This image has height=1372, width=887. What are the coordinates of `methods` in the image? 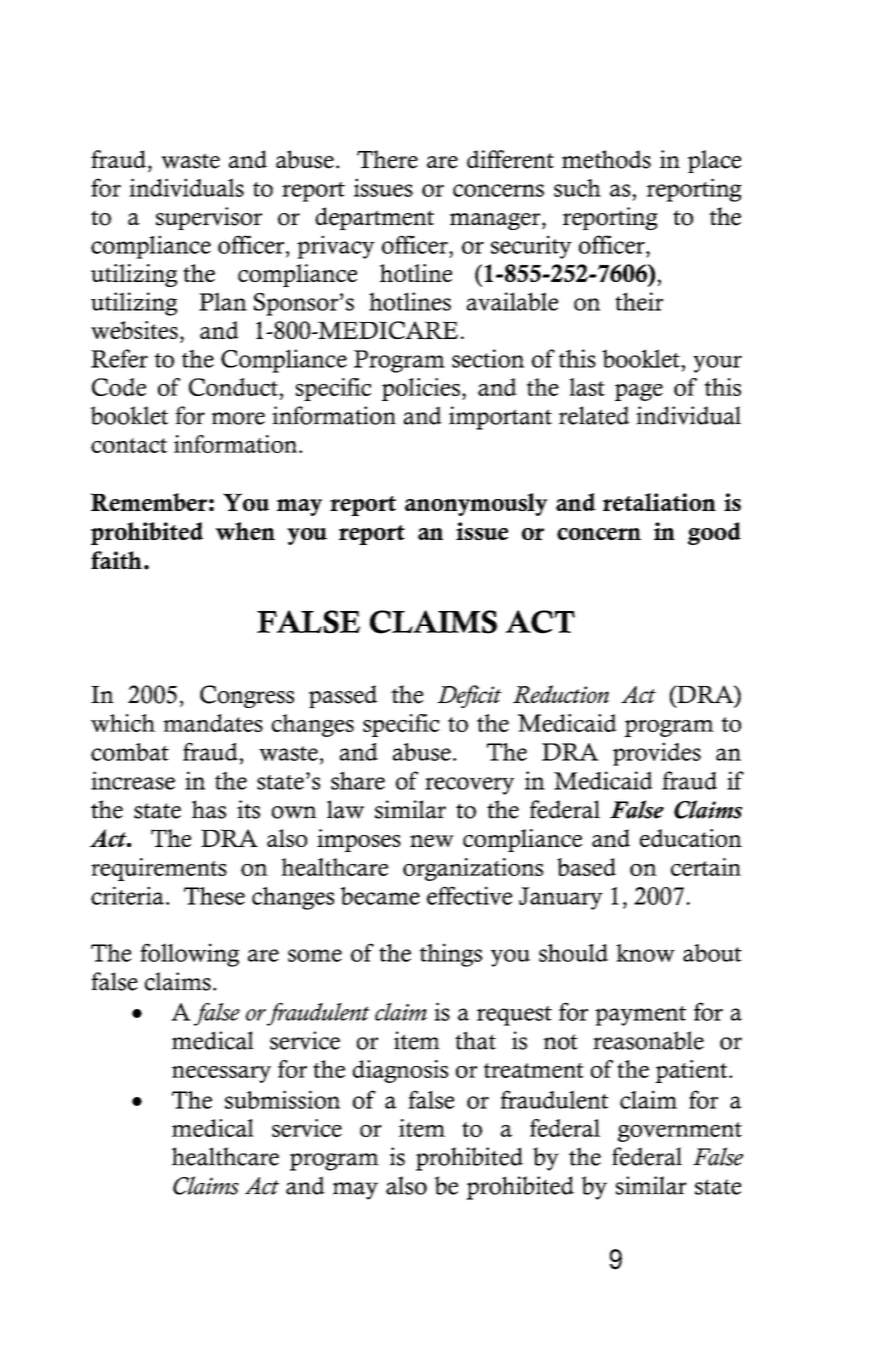 It's located at (606, 159).
